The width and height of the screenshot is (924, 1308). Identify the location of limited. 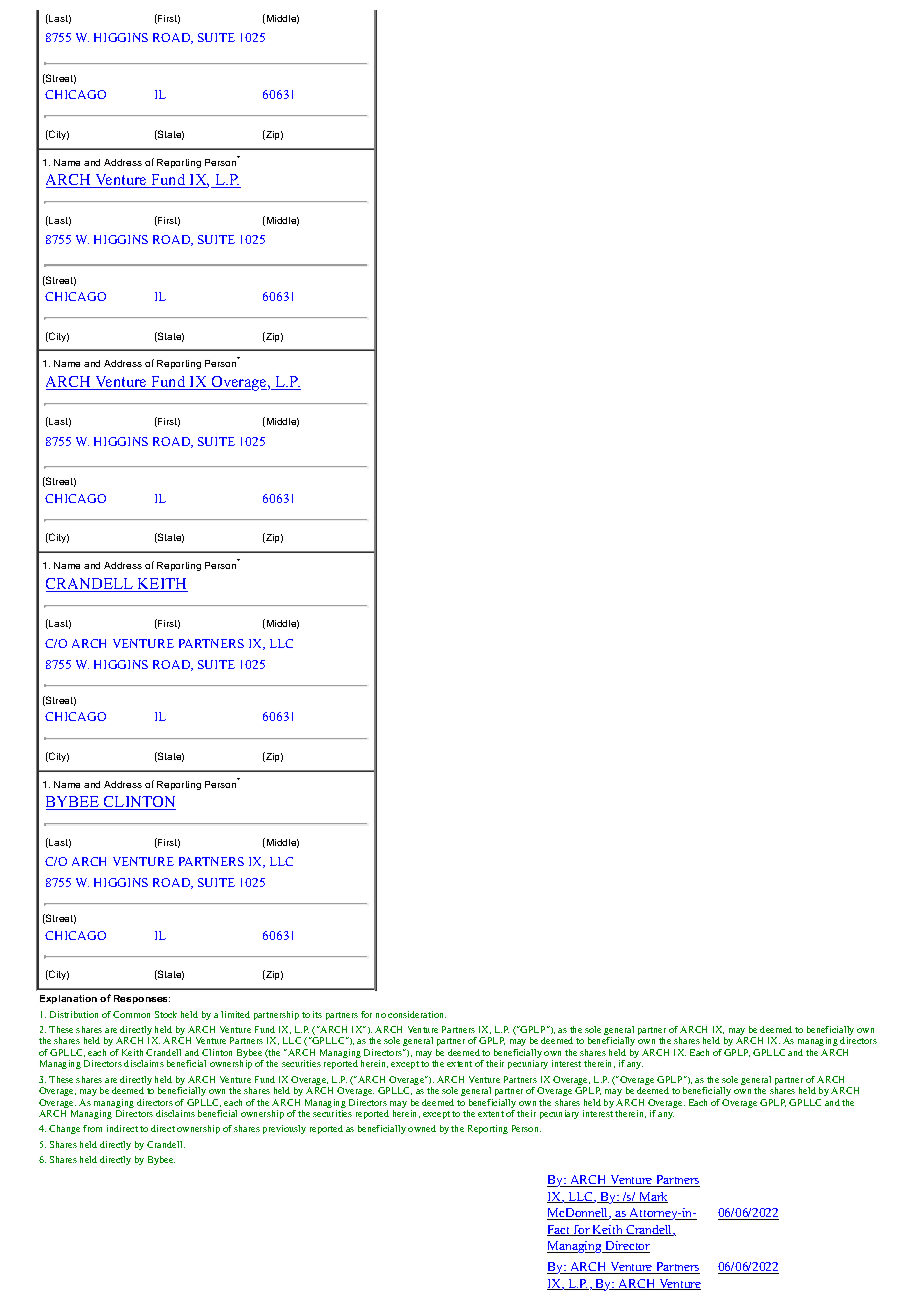
(235, 1014).
